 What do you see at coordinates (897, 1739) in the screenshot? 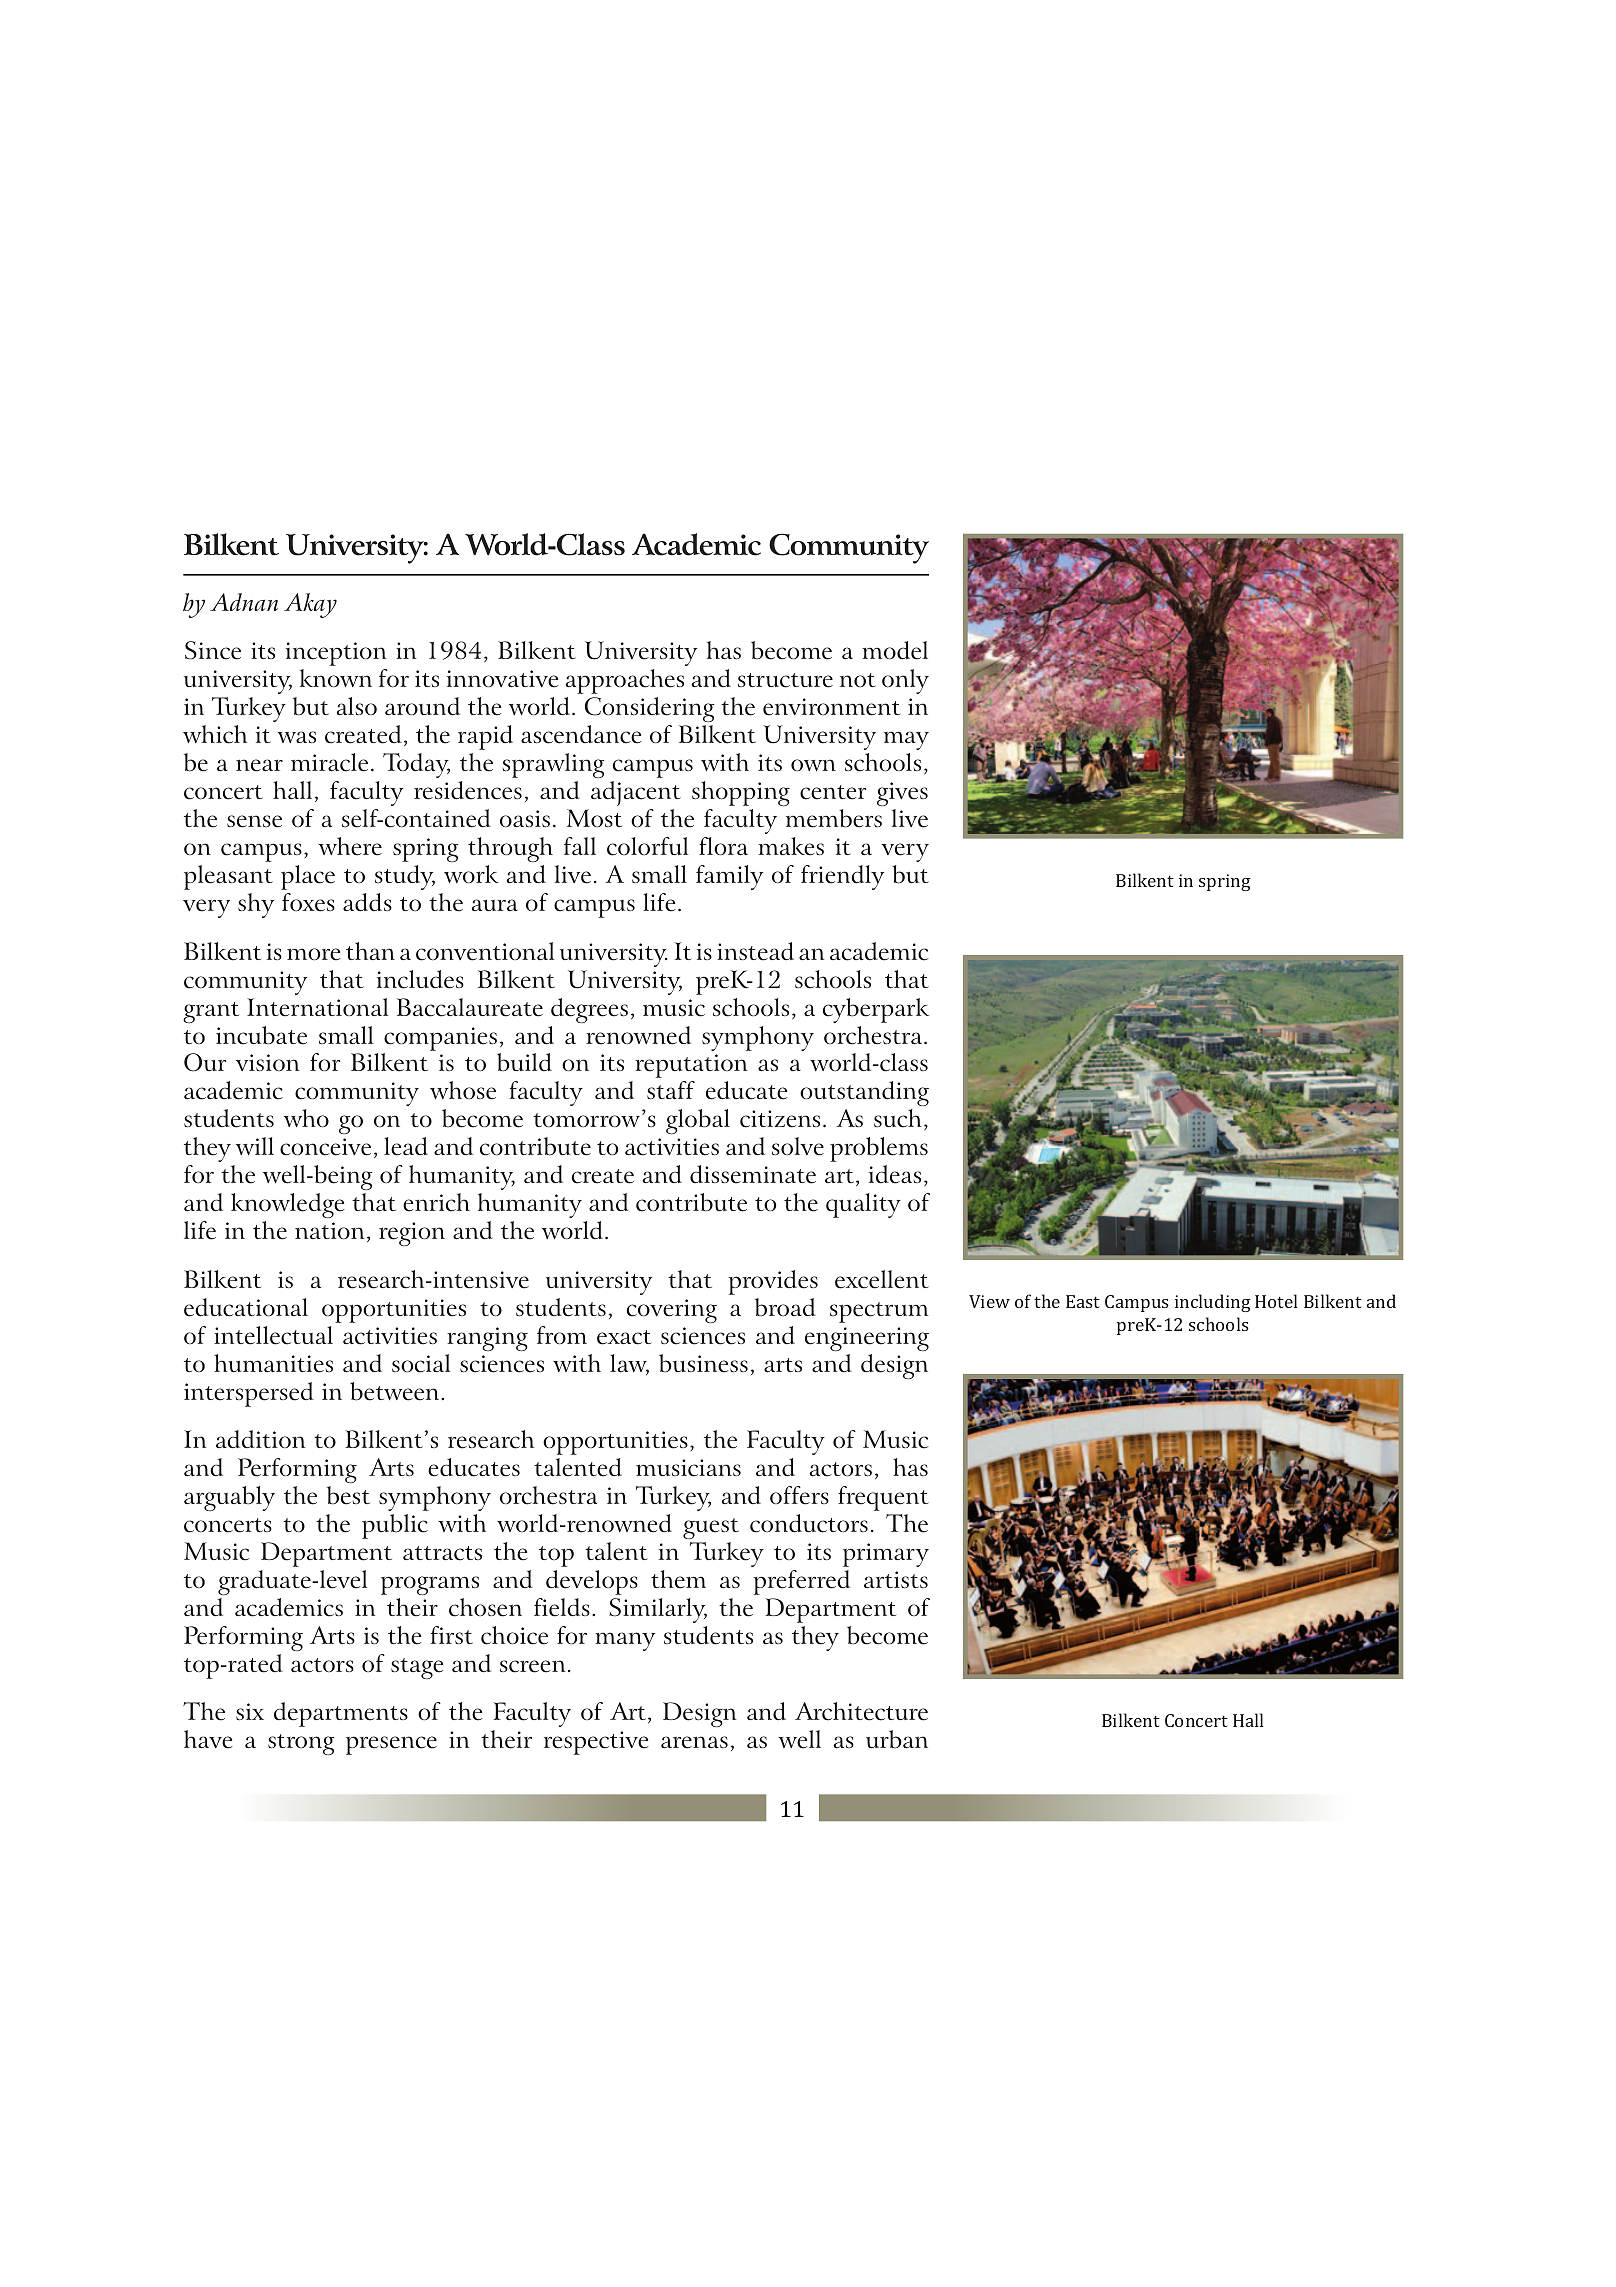
I see `urban` at bounding box center [897, 1739].
